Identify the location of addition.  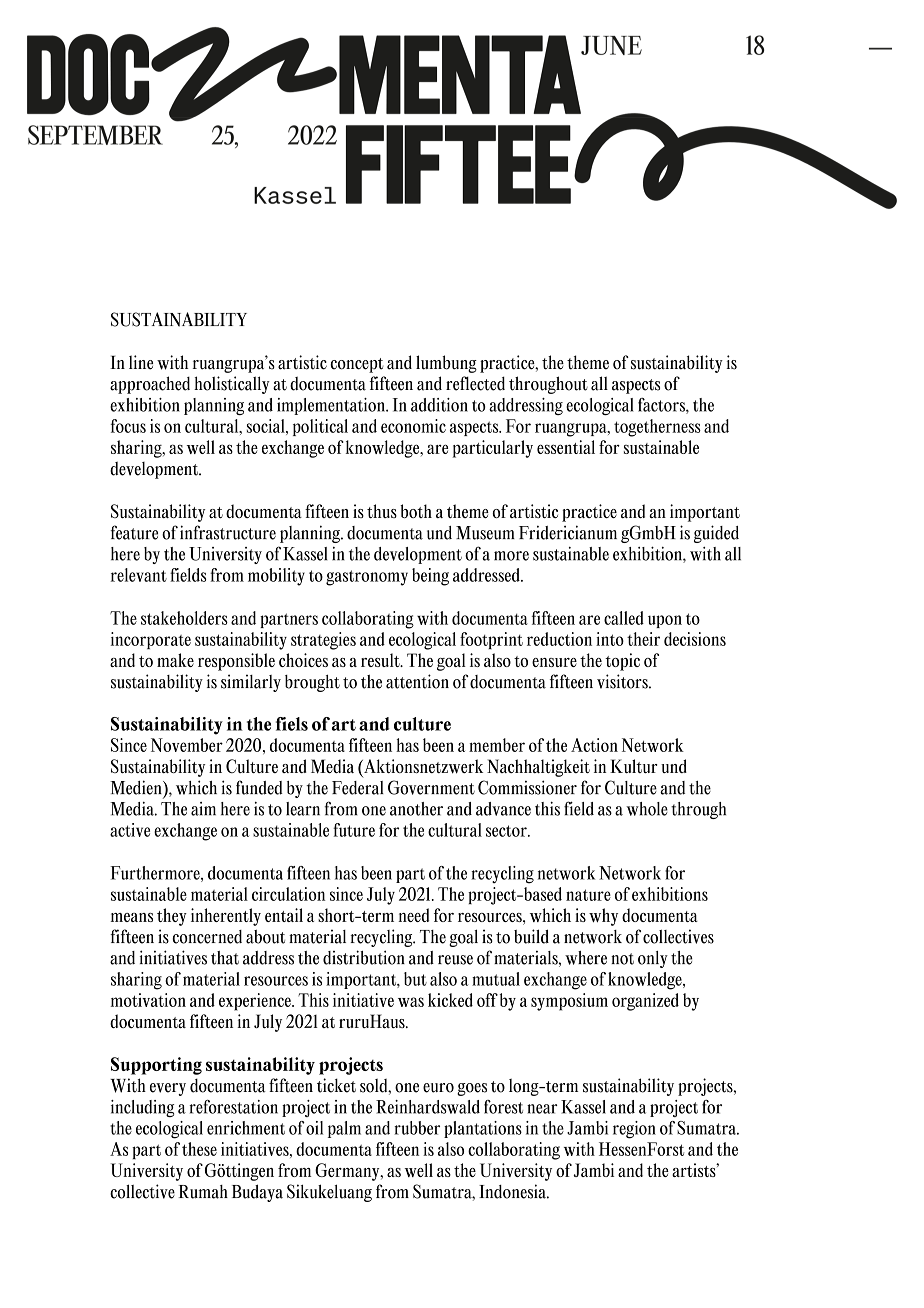
(439, 405).
